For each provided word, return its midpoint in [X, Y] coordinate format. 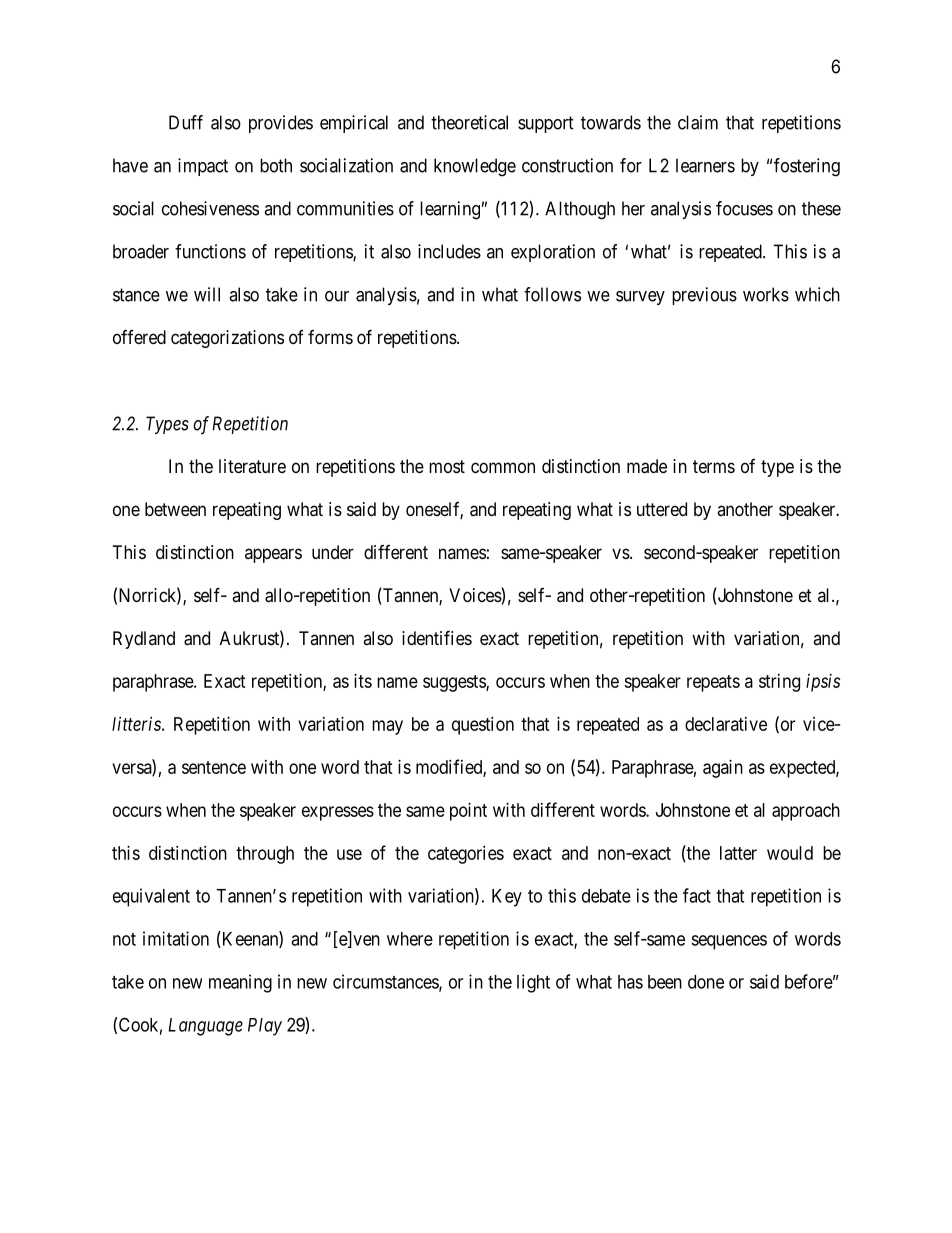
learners [705, 165]
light [533, 983]
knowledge [475, 167]
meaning [240, 983]
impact [203, 167]
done [706, 982]
